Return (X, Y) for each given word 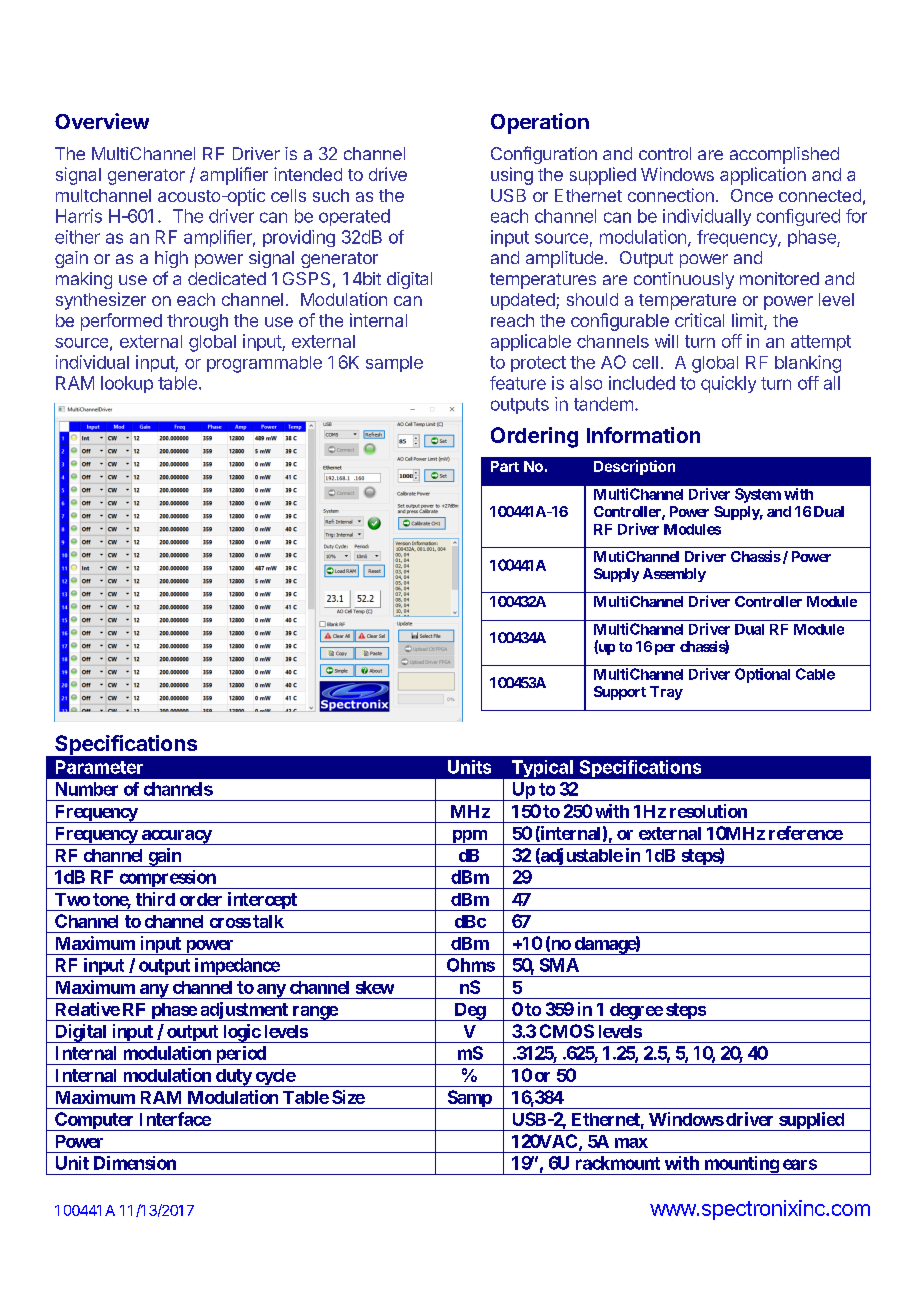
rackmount (618, 1163)
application (763, 176)
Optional (762, 675)
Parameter (99, 767)
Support (620, 693)
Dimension (135, 1163)
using (512, 176)
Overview (102, 121)
